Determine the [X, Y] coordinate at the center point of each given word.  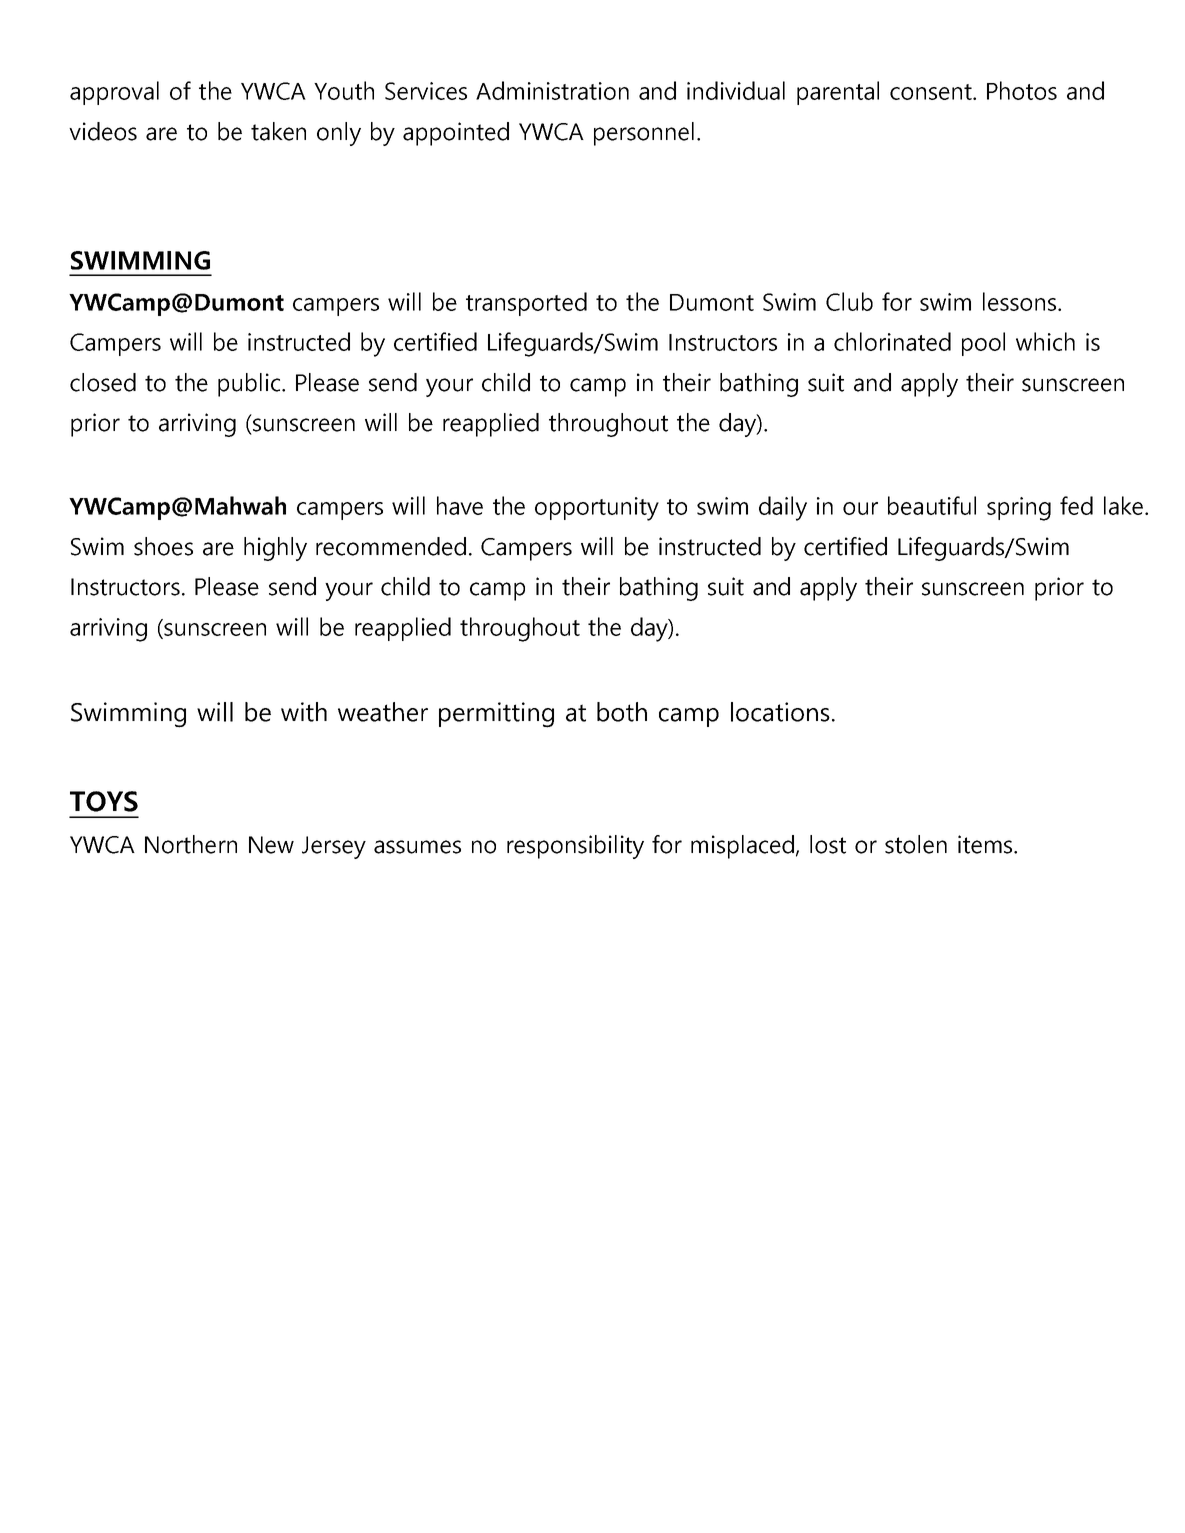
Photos [1022, 90]
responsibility [575, 847]
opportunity [597, 509]
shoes [163, 546]
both [622, 712]
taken [278, 131]
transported [526, 304]
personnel [644, 134]
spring [1019, 509]
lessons [1019, 301]
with [304, 712]
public [250, 385]
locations [780, 712]
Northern [191, 844]
